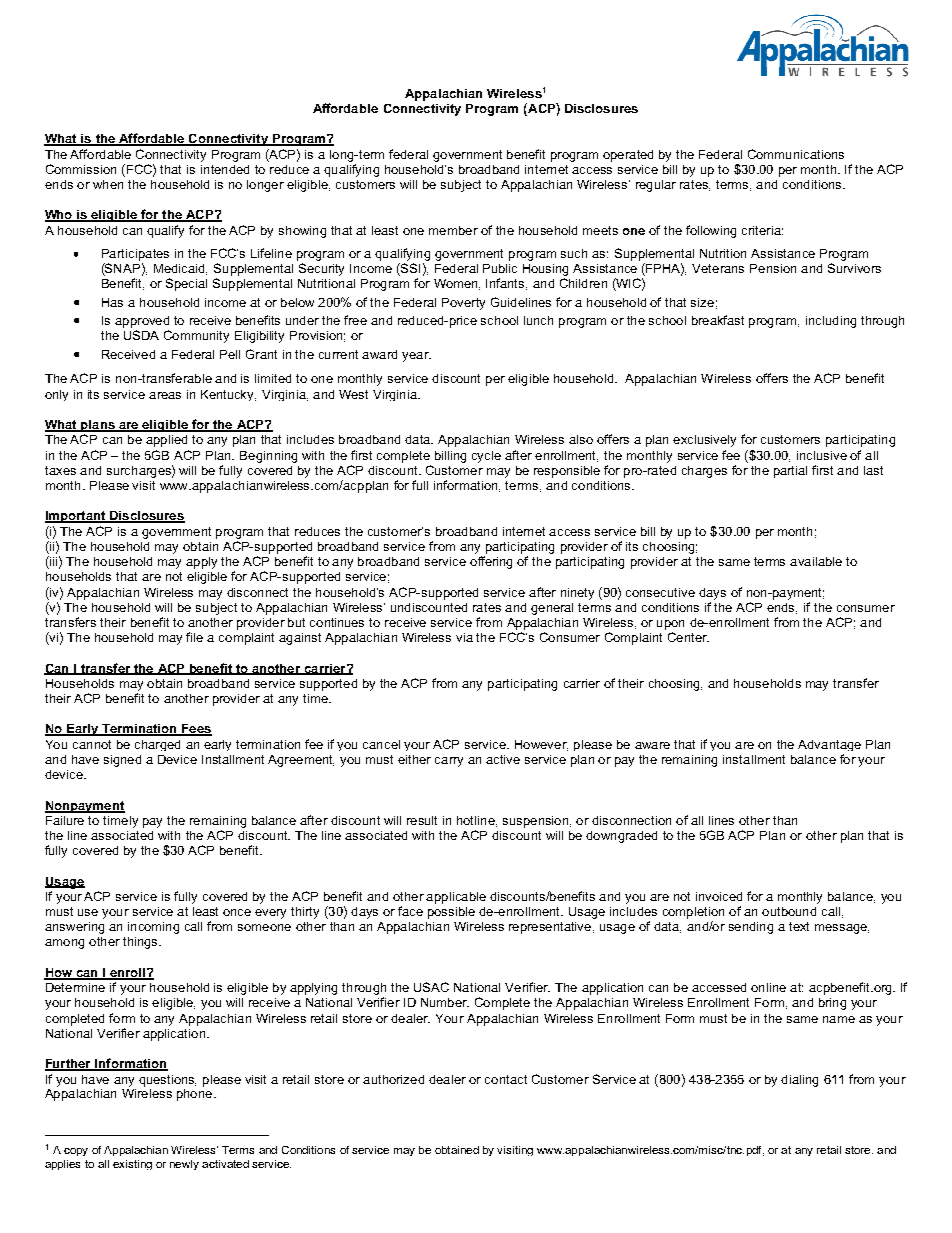  What do you see at coordinates (506, 1079) in the screenshot?
I see `contact` at bounding box center [506, 1079].
